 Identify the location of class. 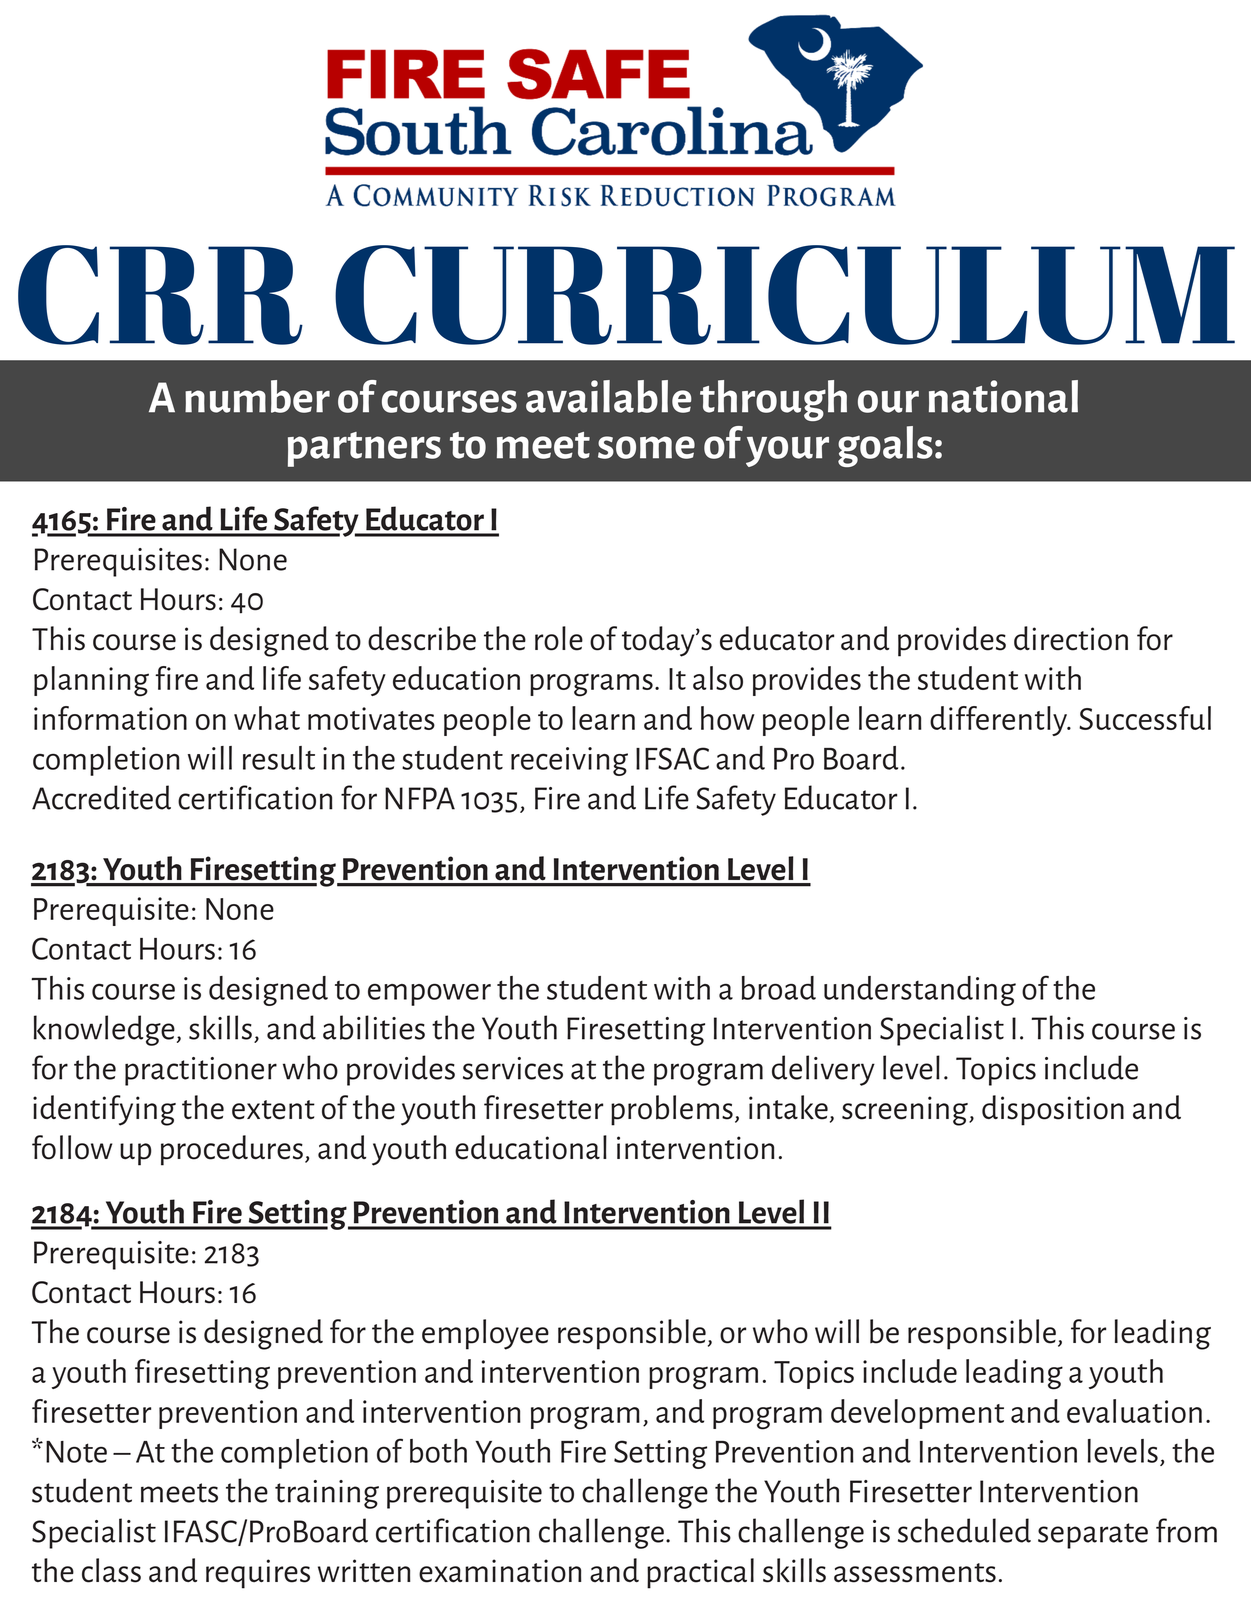
(111, 1570).
